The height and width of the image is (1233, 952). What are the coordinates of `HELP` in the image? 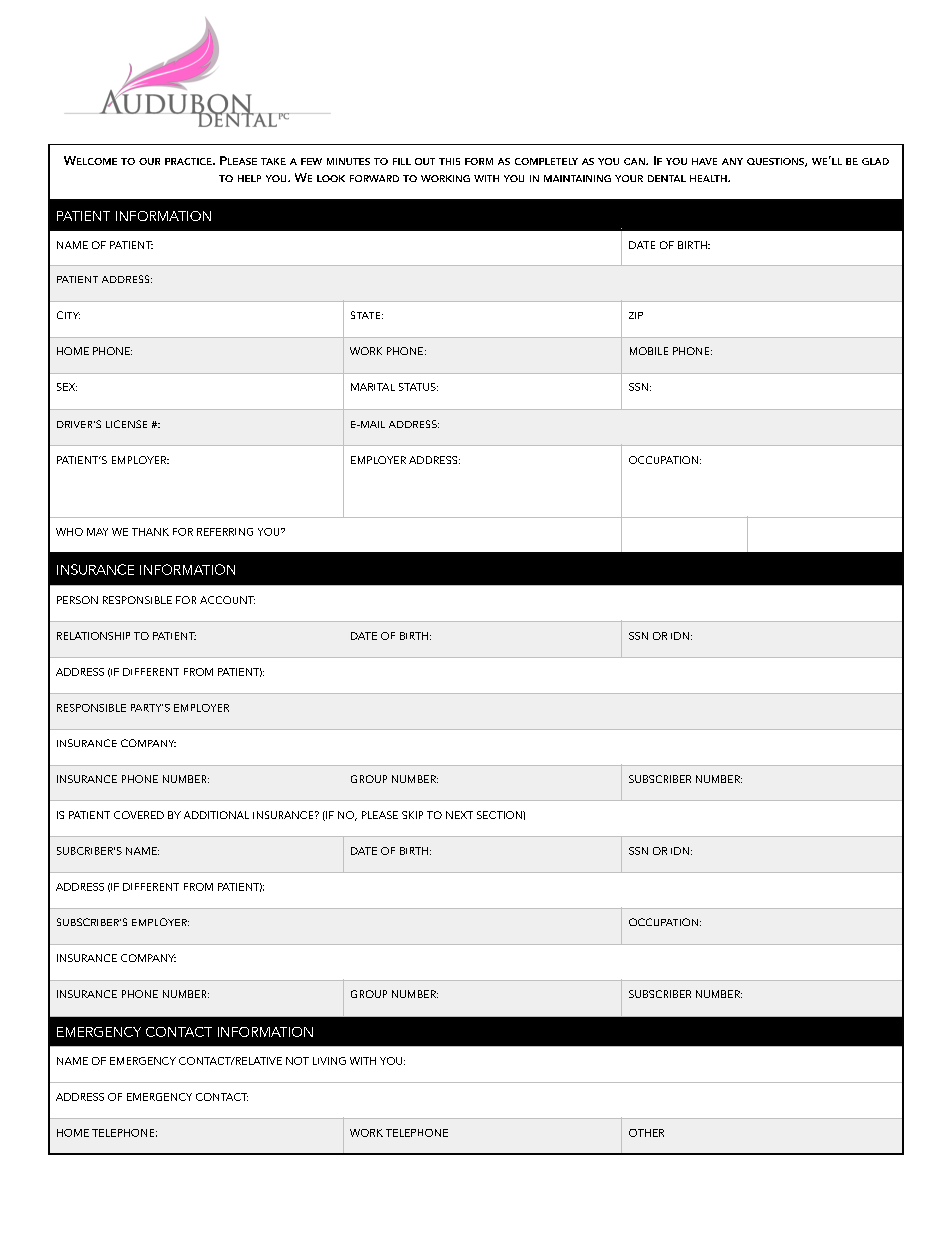 It's located at (249, 178).
